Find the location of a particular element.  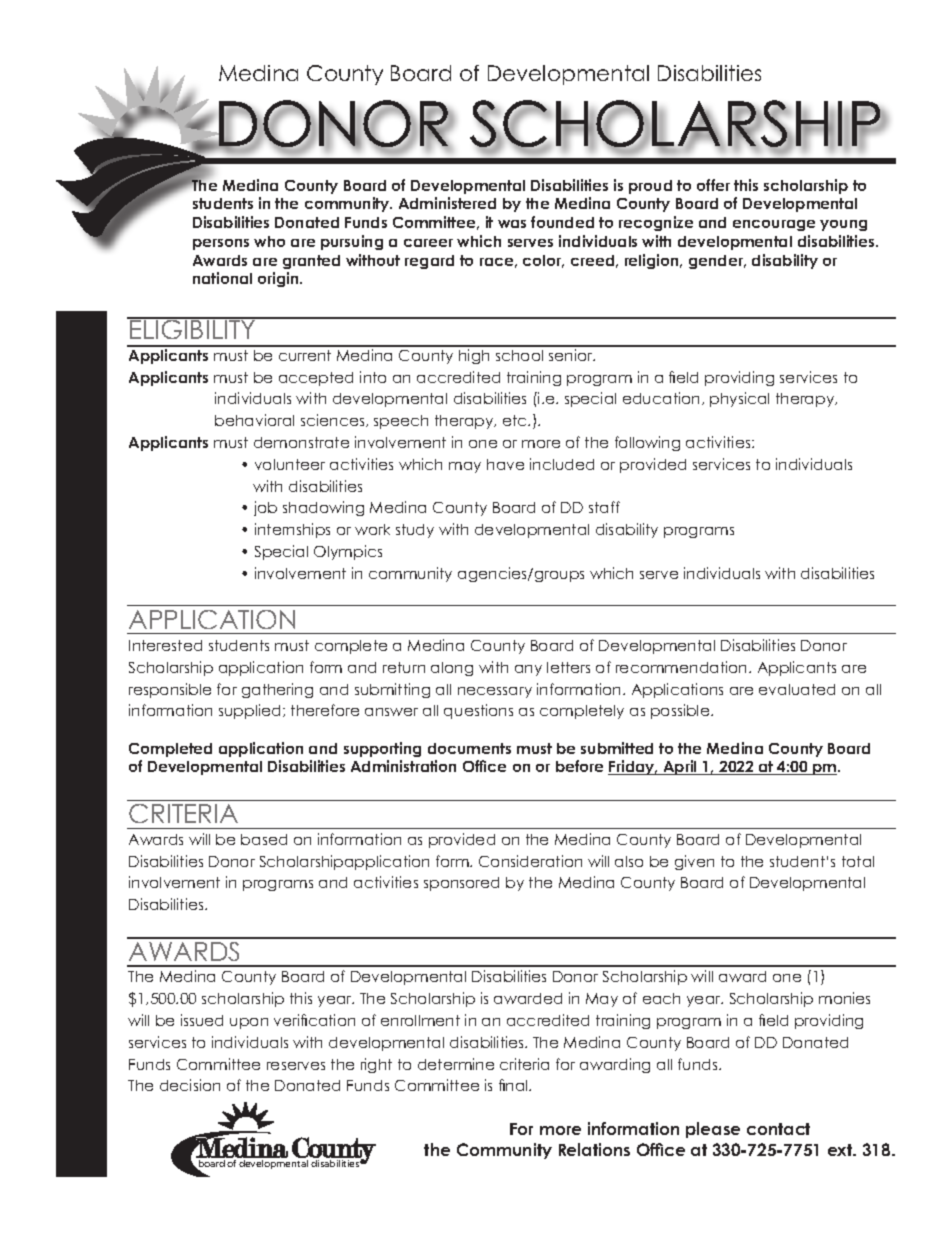

gathering is located at coordinates (277, 690).
